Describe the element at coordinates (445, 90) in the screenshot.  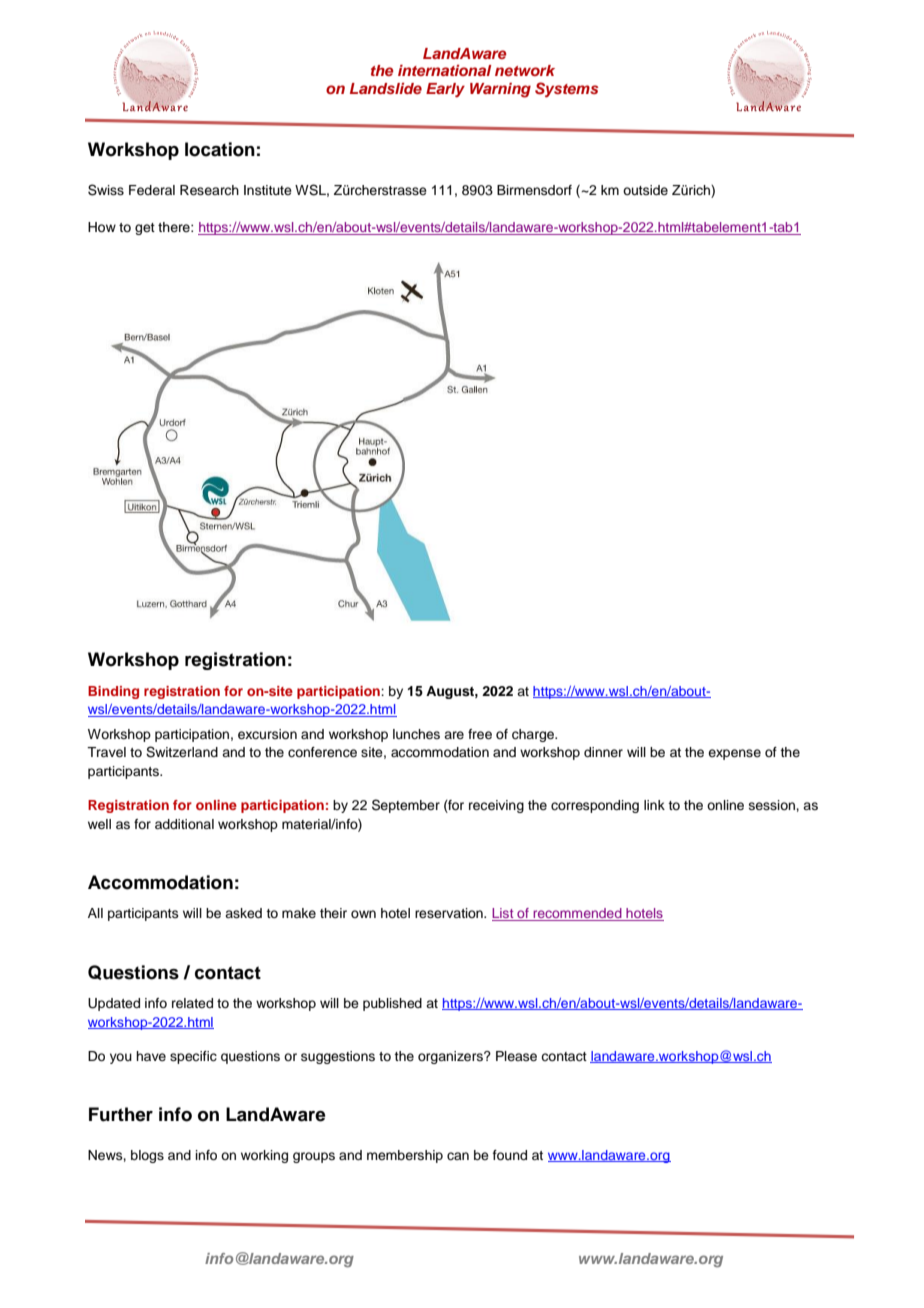
I see `Early` at that location.
